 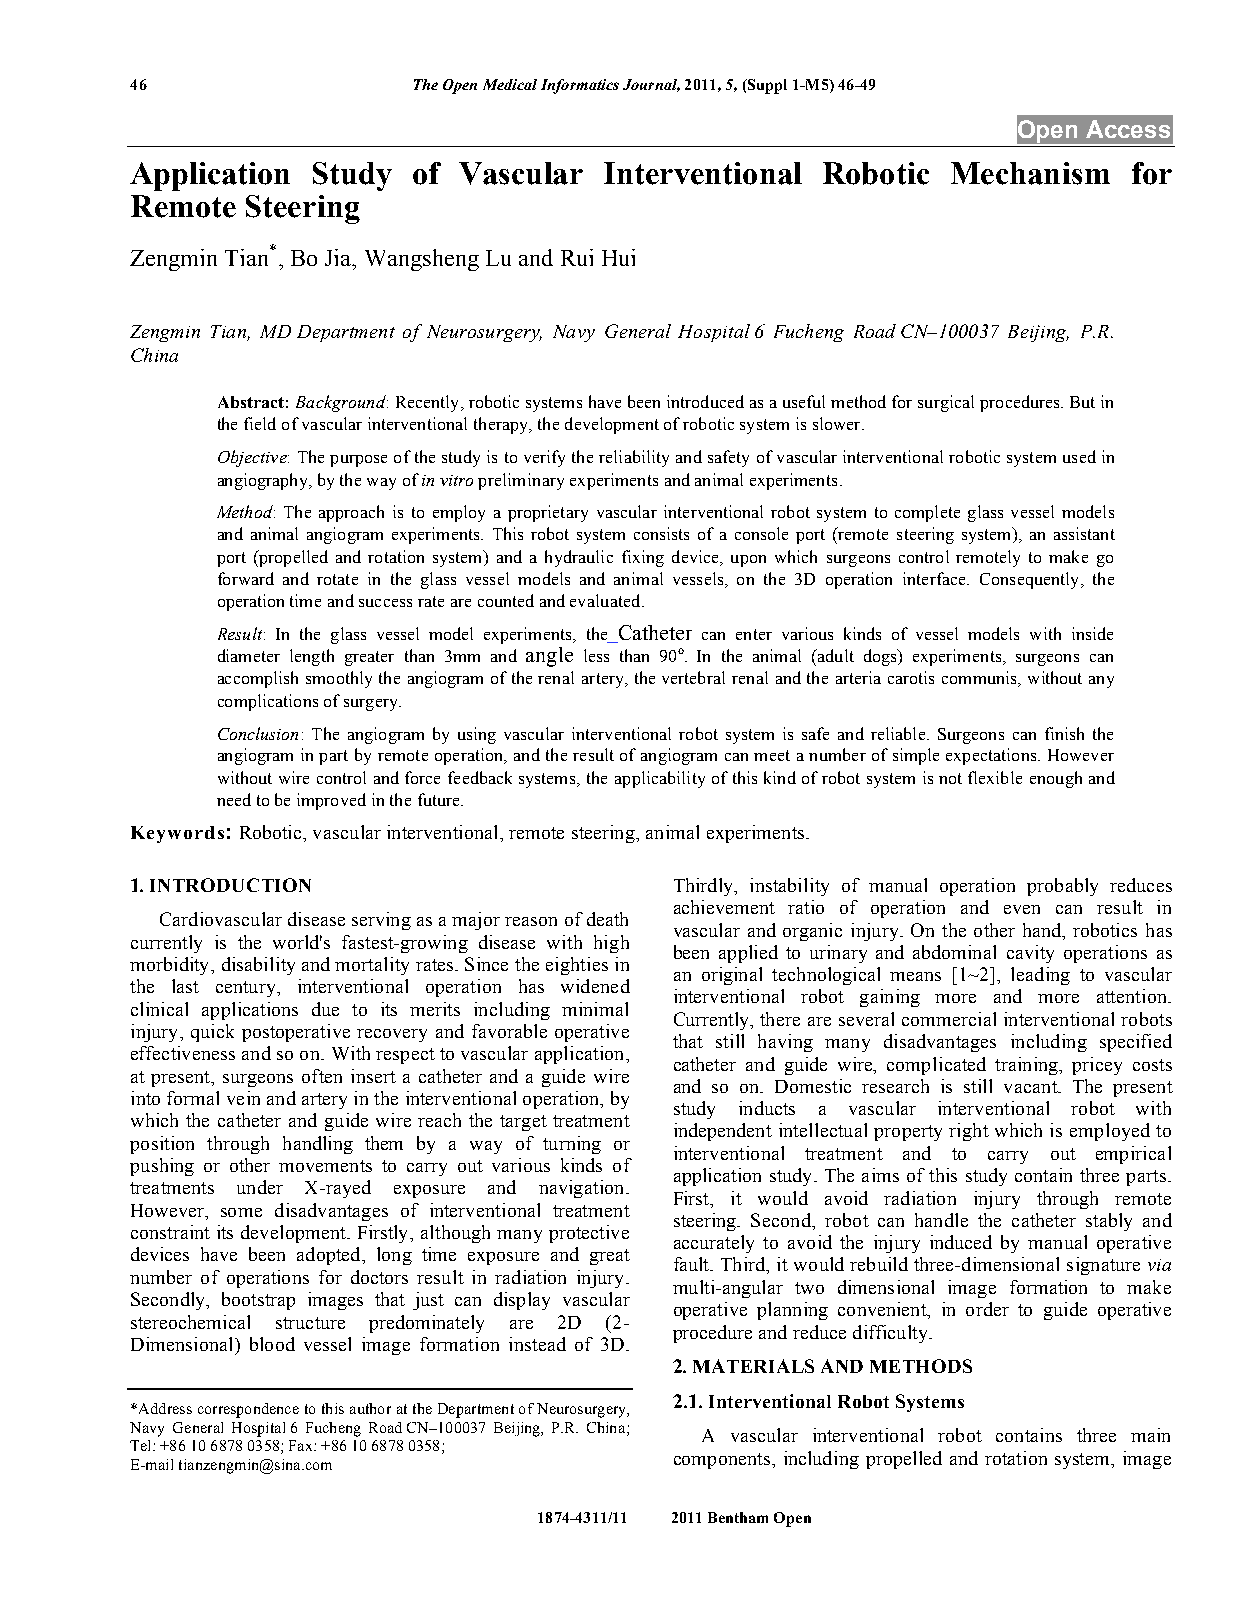 What do you see at coordinates (1079, 456) in the screenshot?
I see `used` at bounding box center [1079, 456].
